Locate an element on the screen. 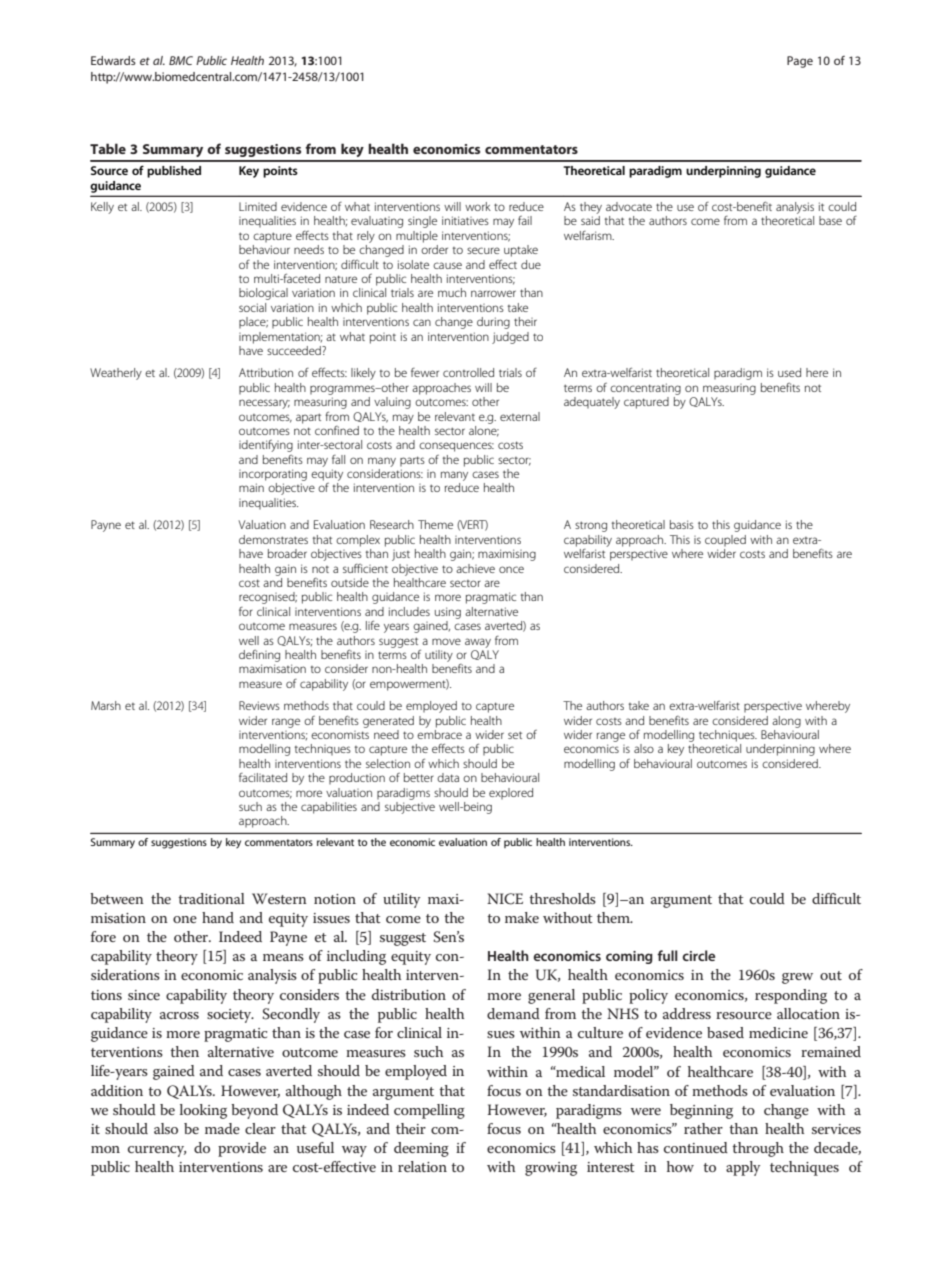  made is located at coordinates (222, 1128).
